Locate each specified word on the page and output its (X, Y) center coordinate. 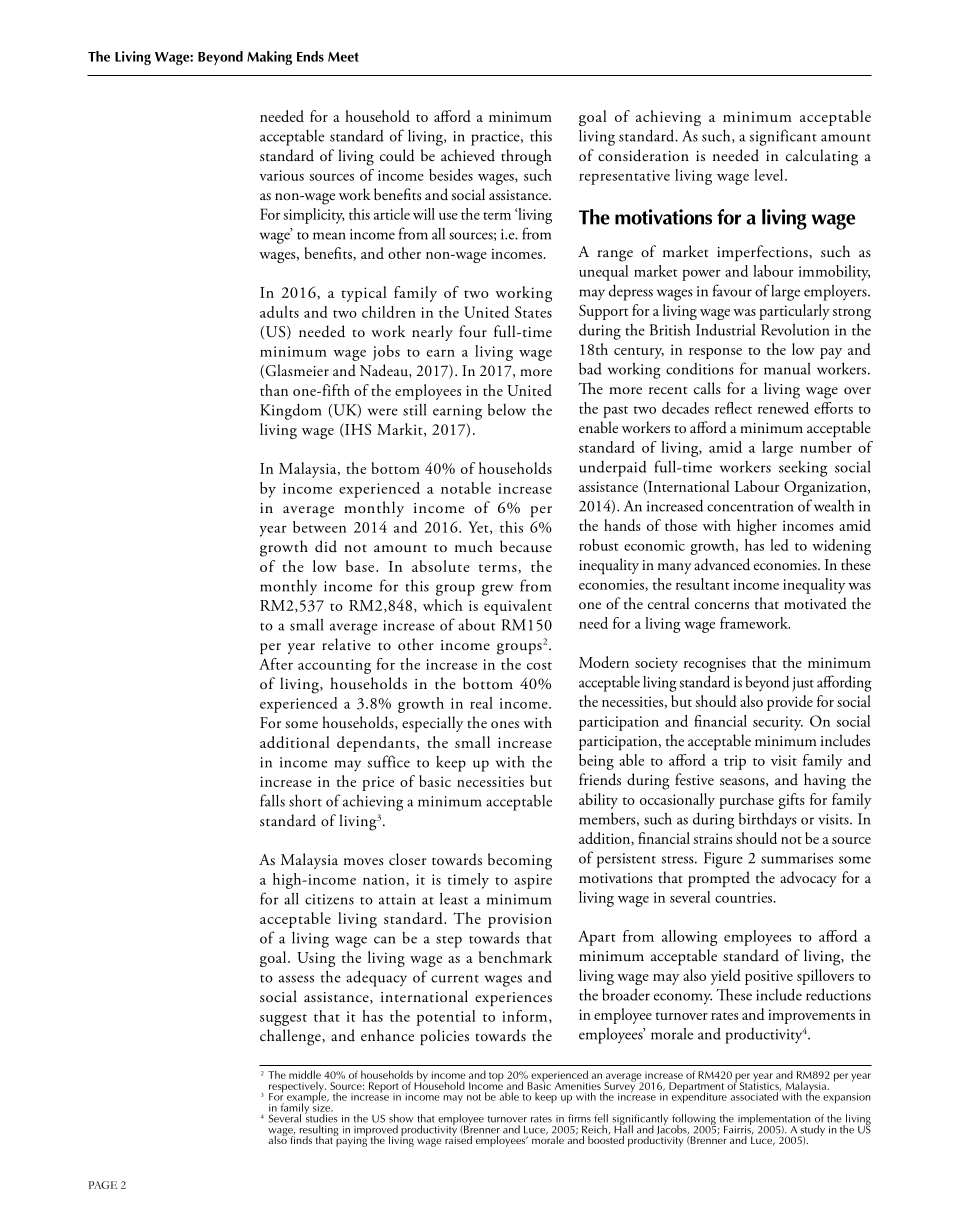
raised (458, 1138)
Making (269, 58)
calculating (822, 157)
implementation (774, 1121)
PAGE (103, 1185)
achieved (468, 155)
